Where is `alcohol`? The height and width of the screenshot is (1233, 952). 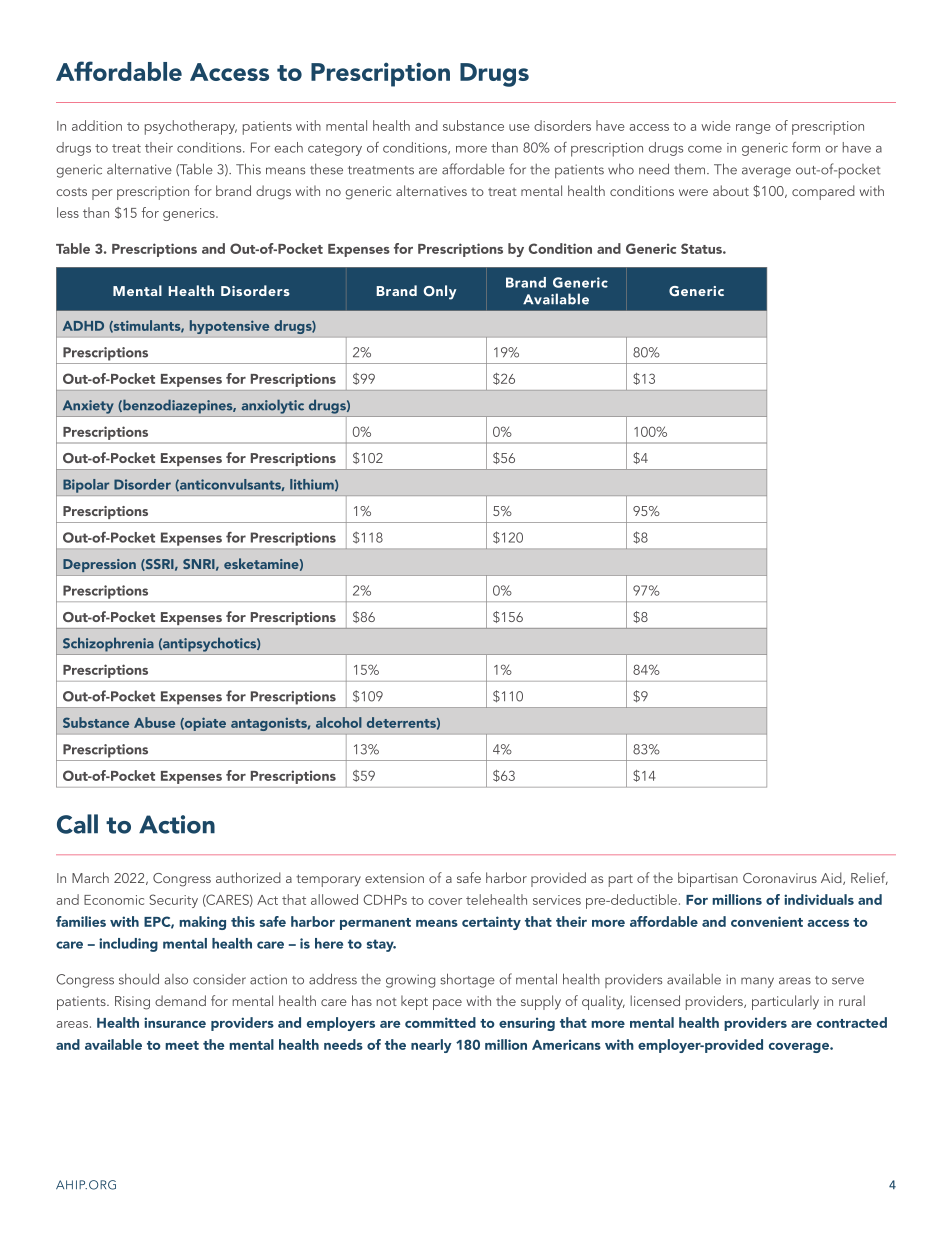
alcohol is located at coordinates (339, 722).
